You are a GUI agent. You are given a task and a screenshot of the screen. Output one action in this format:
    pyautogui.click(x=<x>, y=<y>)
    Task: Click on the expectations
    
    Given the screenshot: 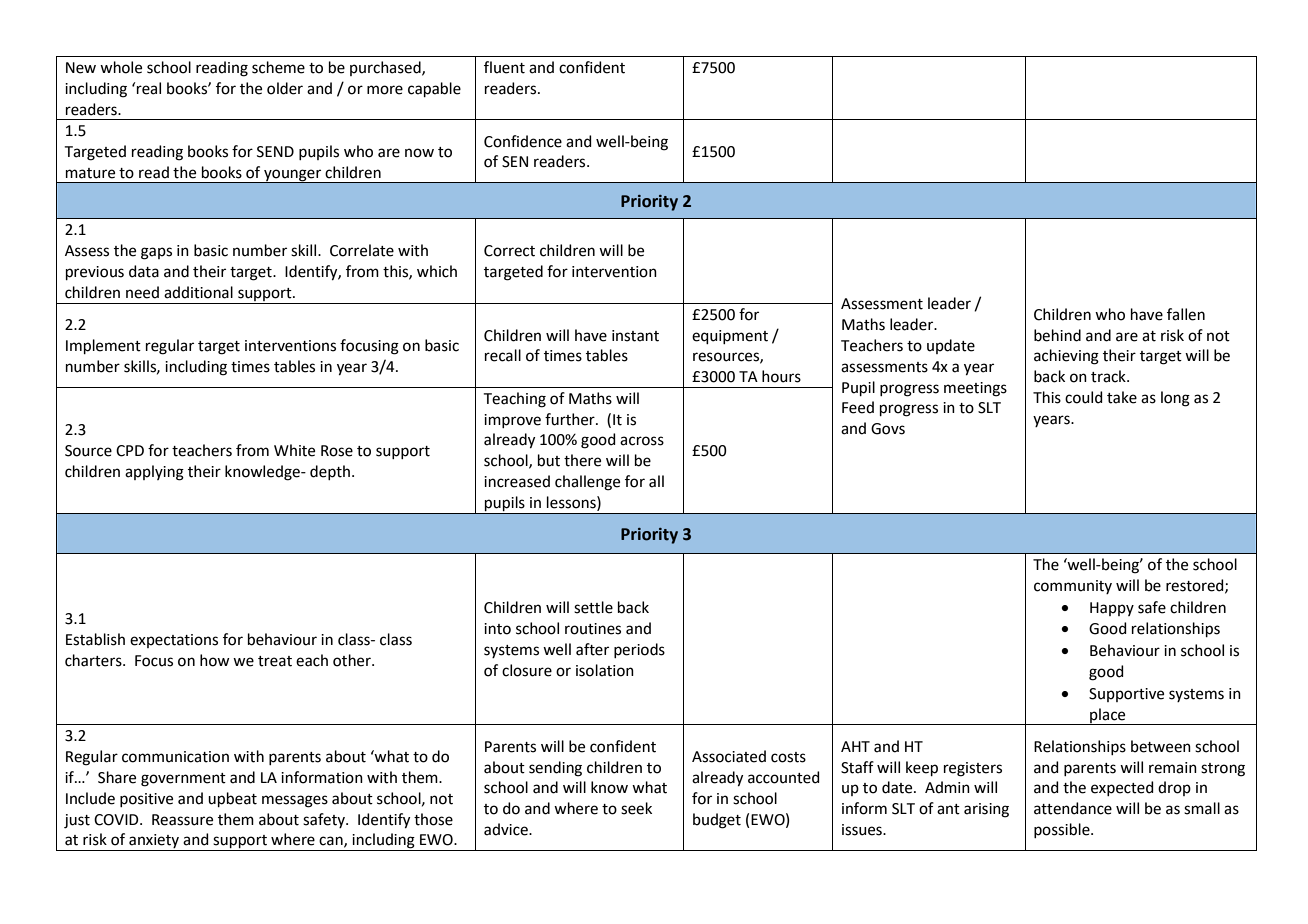 What is the action you would take?
    pyautogui.click(x=174, y=641)
